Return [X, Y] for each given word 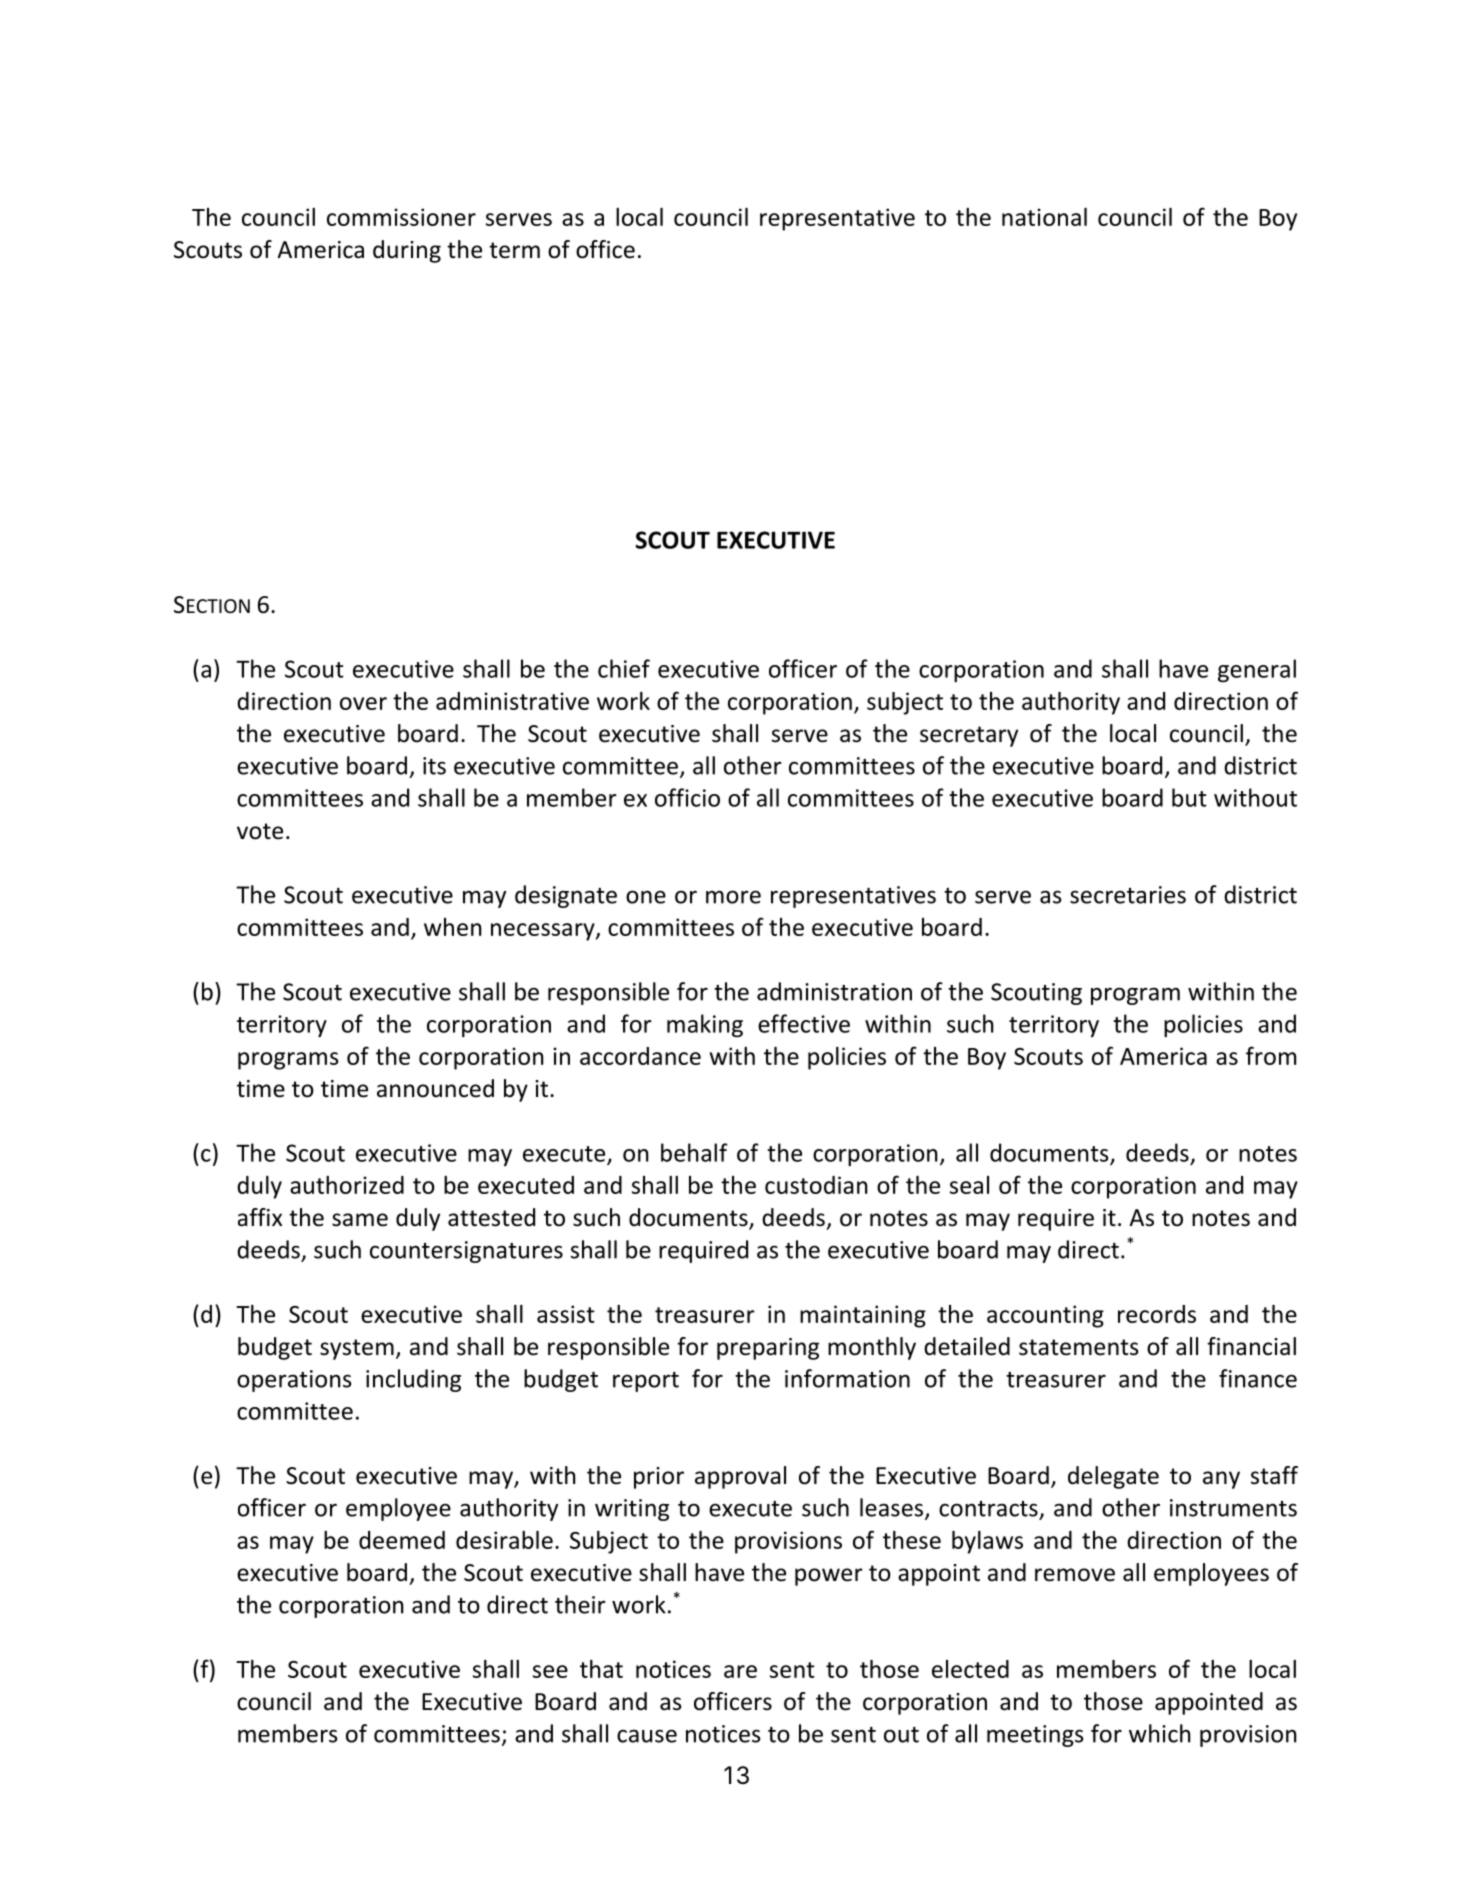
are [740, 1671]
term [514, 250]
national [1044, 217]
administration [834, 991]
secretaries [1128, 895]
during [407, 251]
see [550, 1671]
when [453, 927]
